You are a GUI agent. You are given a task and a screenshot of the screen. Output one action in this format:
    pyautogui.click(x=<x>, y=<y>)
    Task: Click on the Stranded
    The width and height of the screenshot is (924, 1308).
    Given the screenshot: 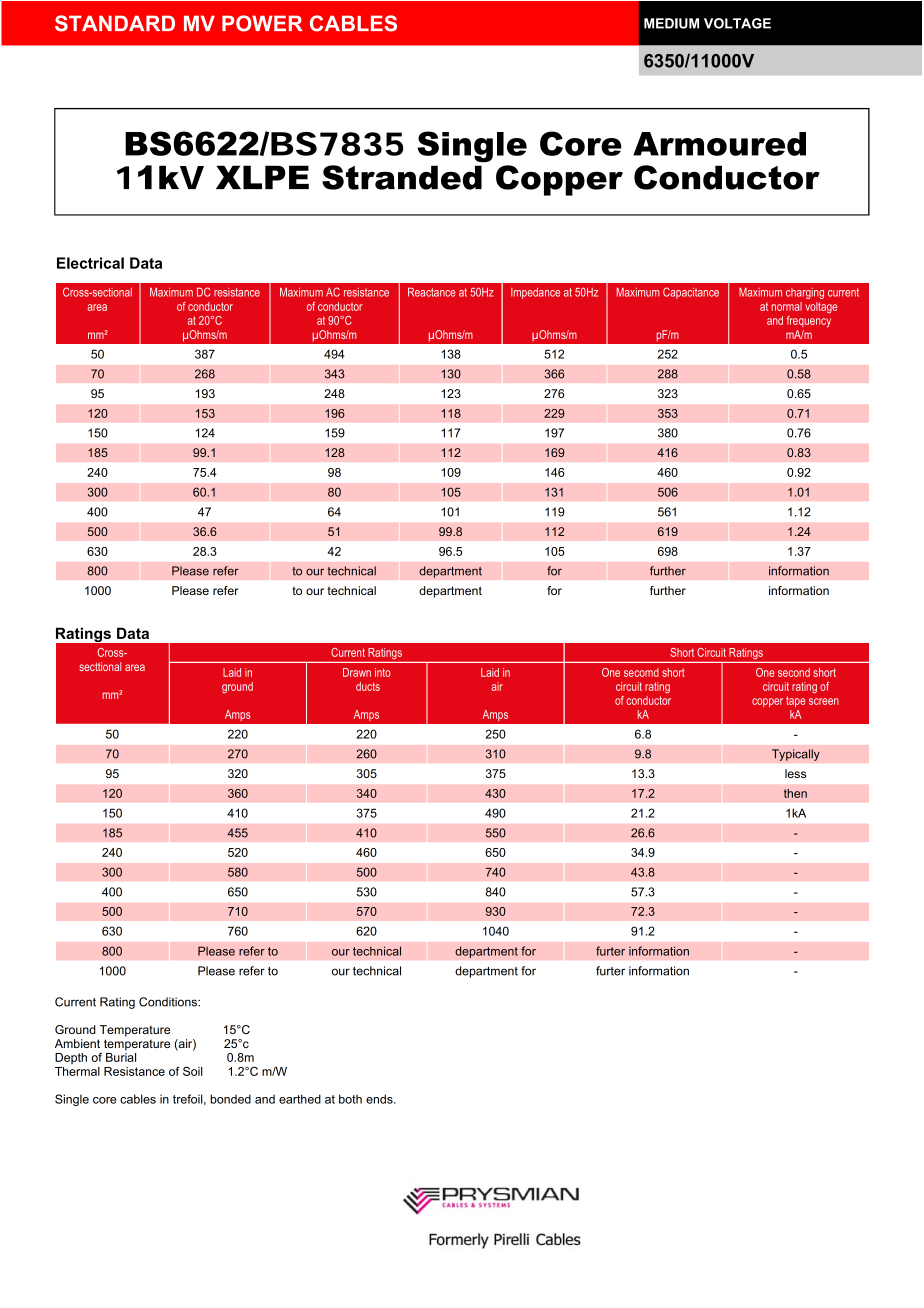 What is the action you would take?
    pyautogui.click(x=402, y=177)
